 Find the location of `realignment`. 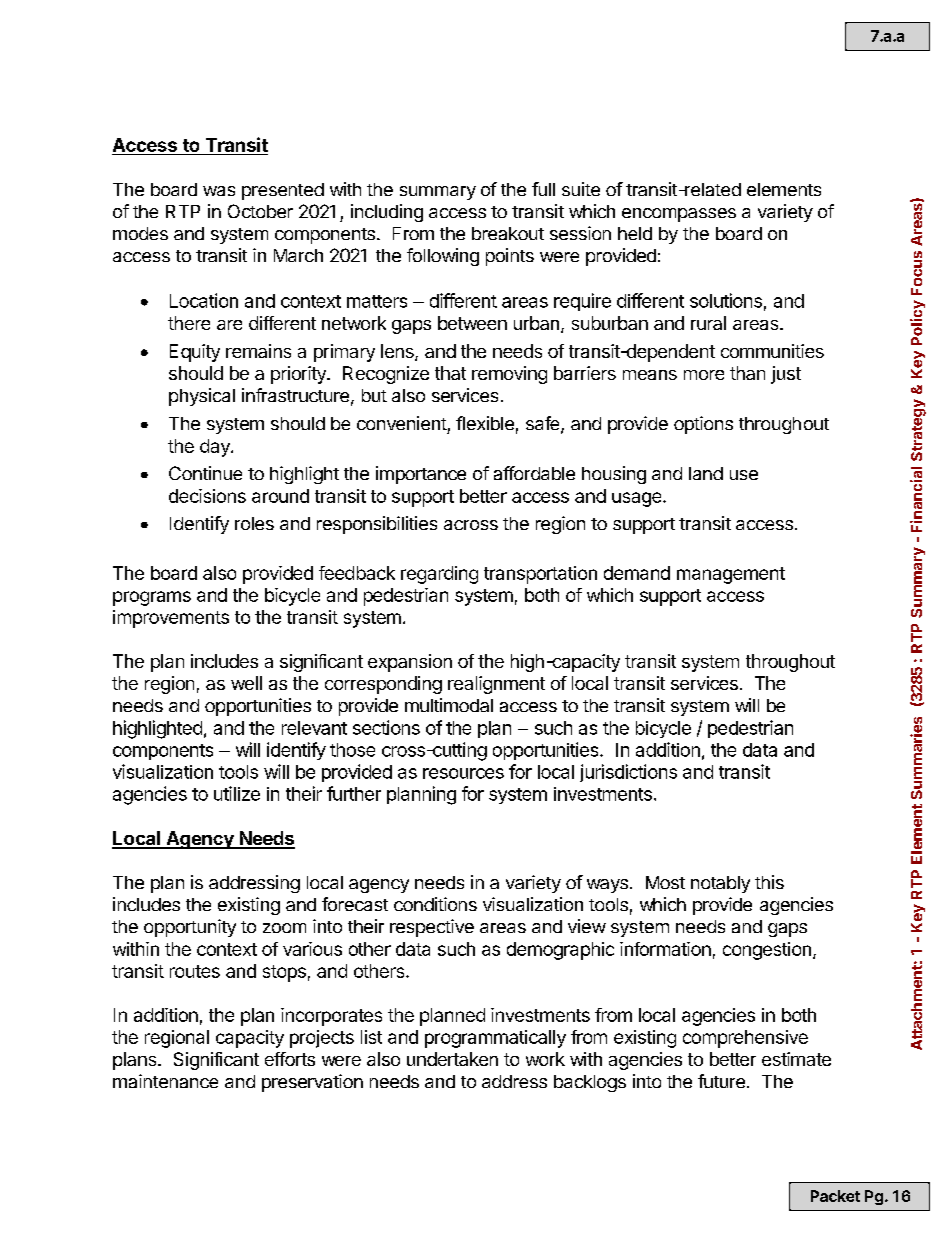

realignment is located at coordinates (496, 685).
